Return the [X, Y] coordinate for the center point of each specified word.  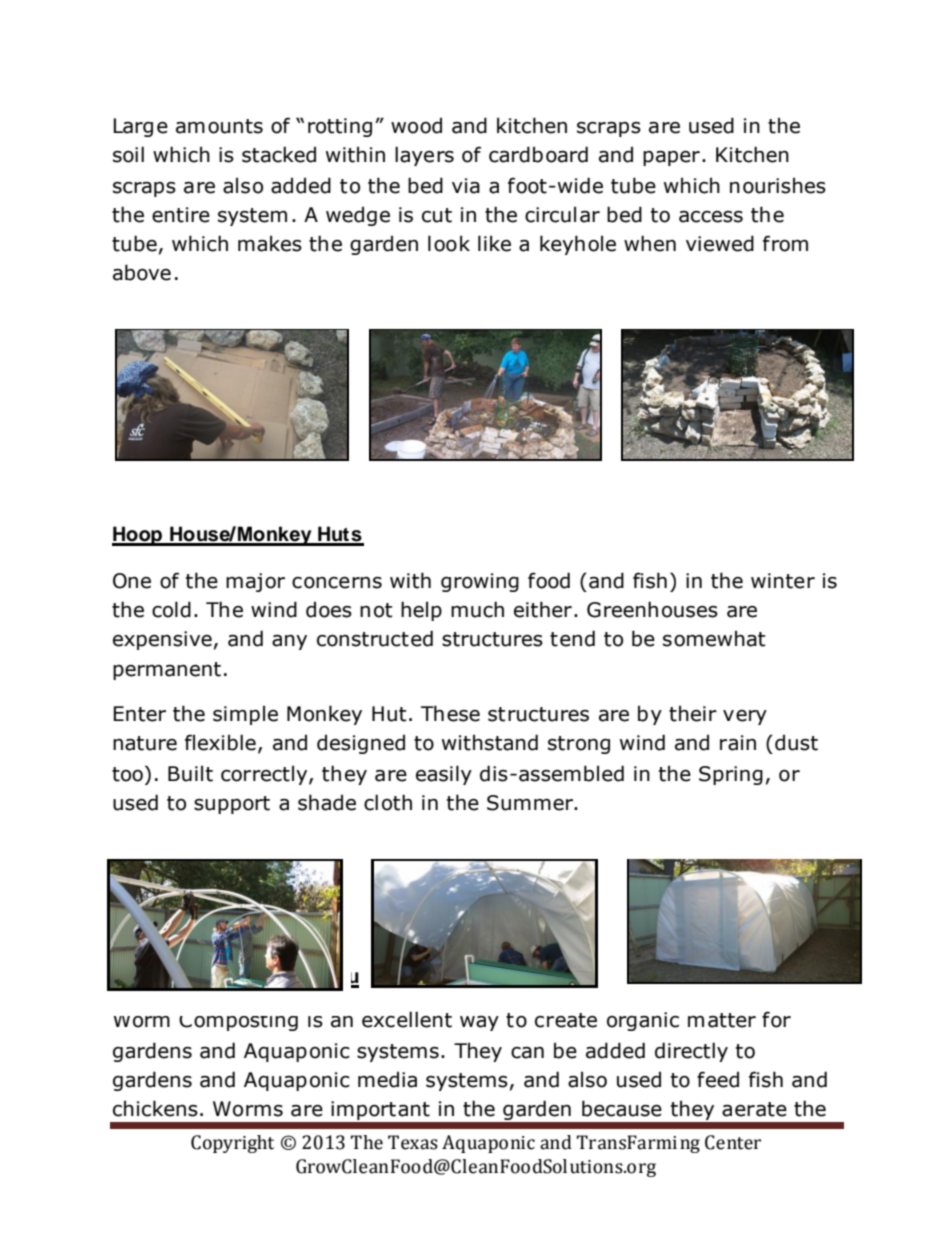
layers [424, 156]
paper [671, 158]
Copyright [232, 1144]
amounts [219, 126]
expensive [162, 640]
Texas [413, 1142]
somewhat [714, 638]
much [477, 609]
